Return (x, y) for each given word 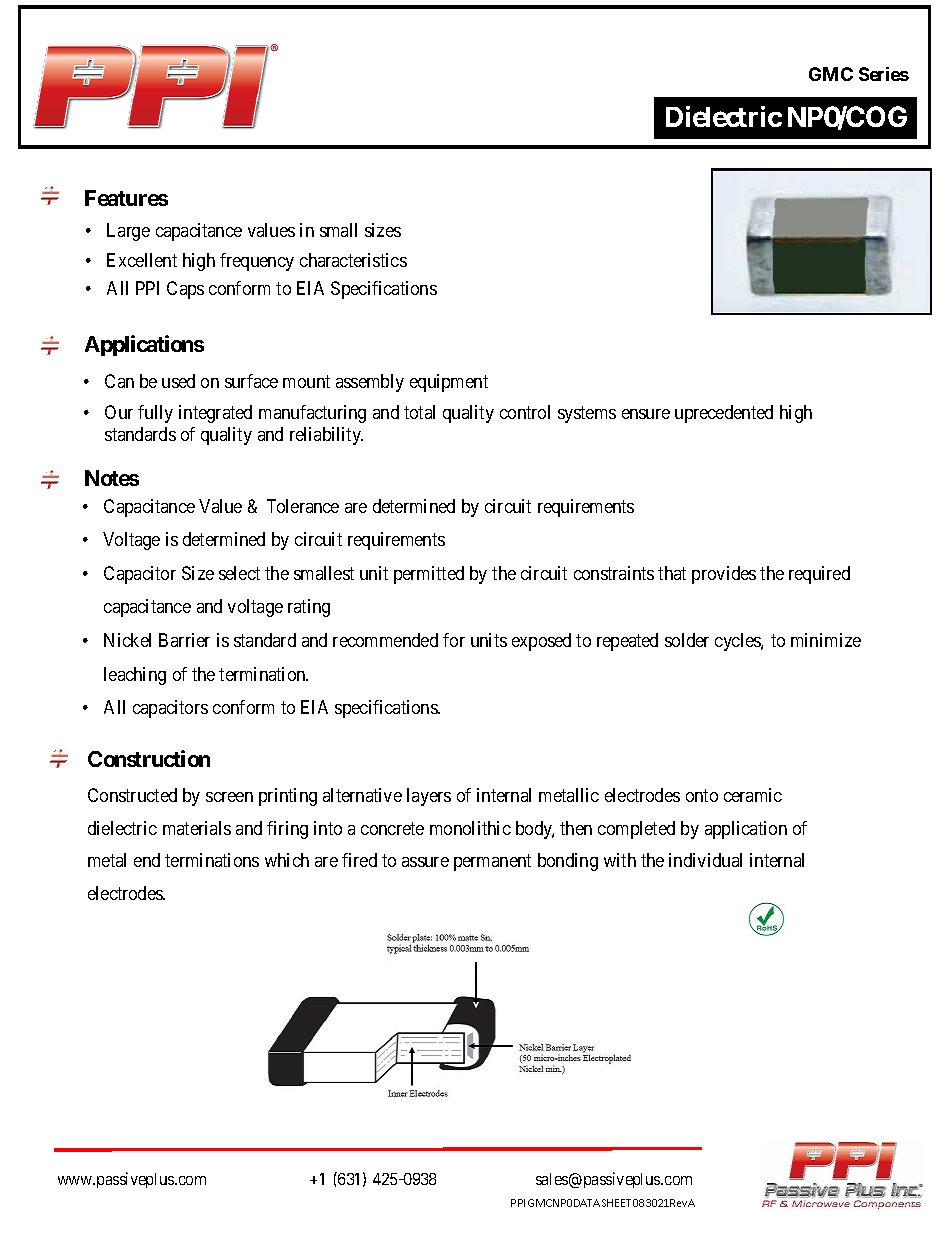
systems (587, 414)
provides (724, 575)
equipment (449, 383)
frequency (257, 262)
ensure (646, 414)
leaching (135, 676)
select (239, 573)
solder (687, 640)
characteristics (353, 260)
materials (197, 828)
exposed (541, 642)
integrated (215, 414)
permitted (429, 575)
